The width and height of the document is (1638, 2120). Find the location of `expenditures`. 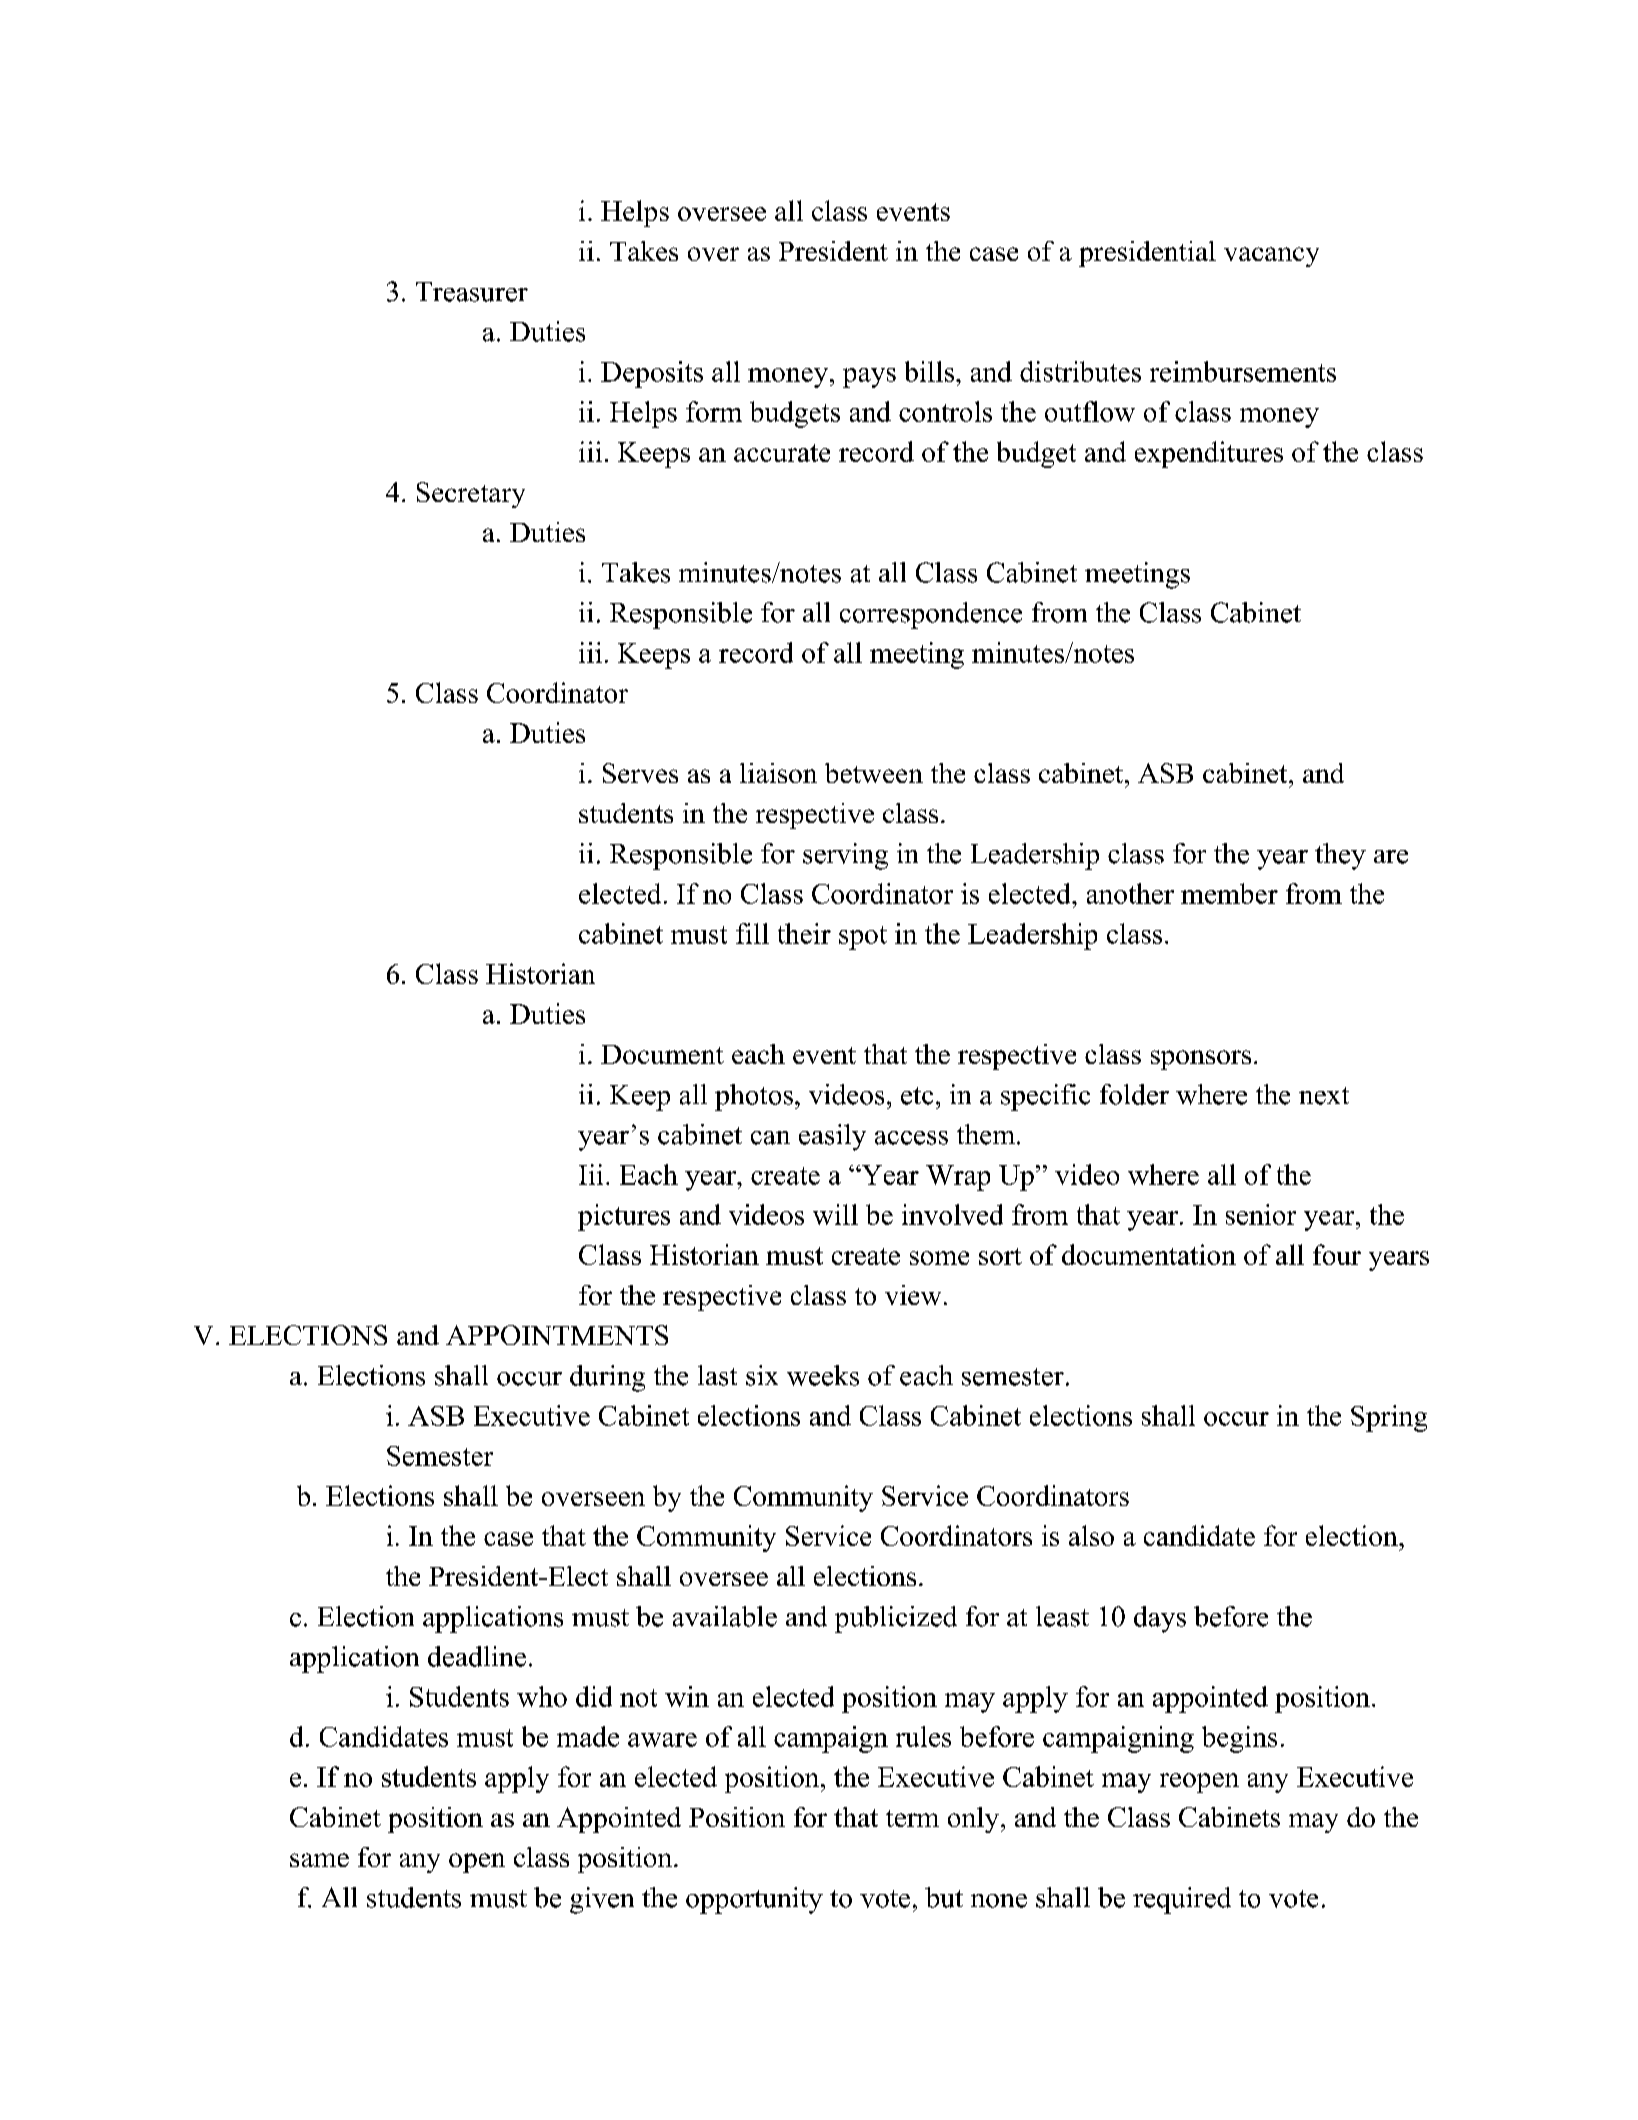

expenditures is located at coordinates (1209, 454).
